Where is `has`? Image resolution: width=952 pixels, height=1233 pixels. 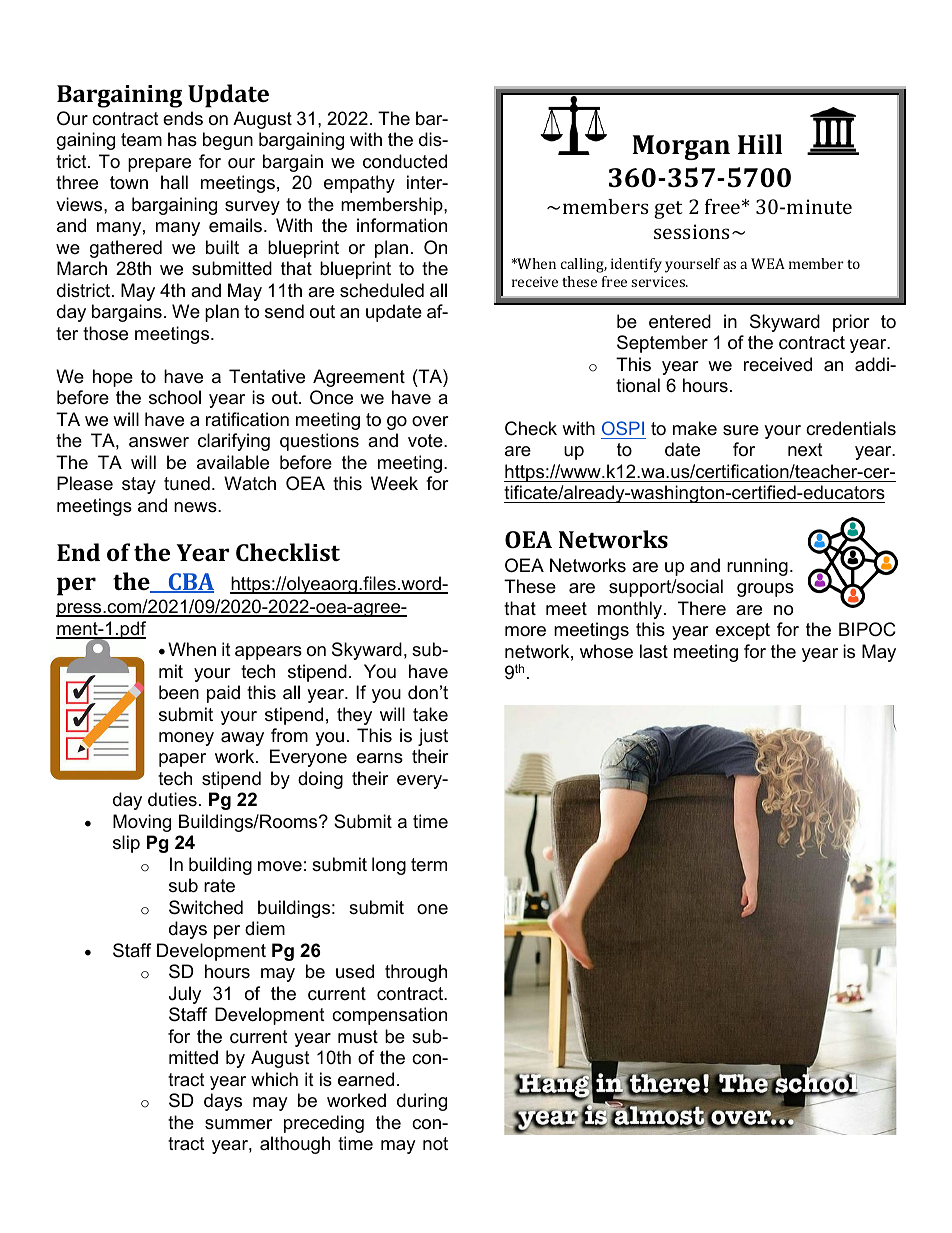
has is located at coordinates (182, 139).
